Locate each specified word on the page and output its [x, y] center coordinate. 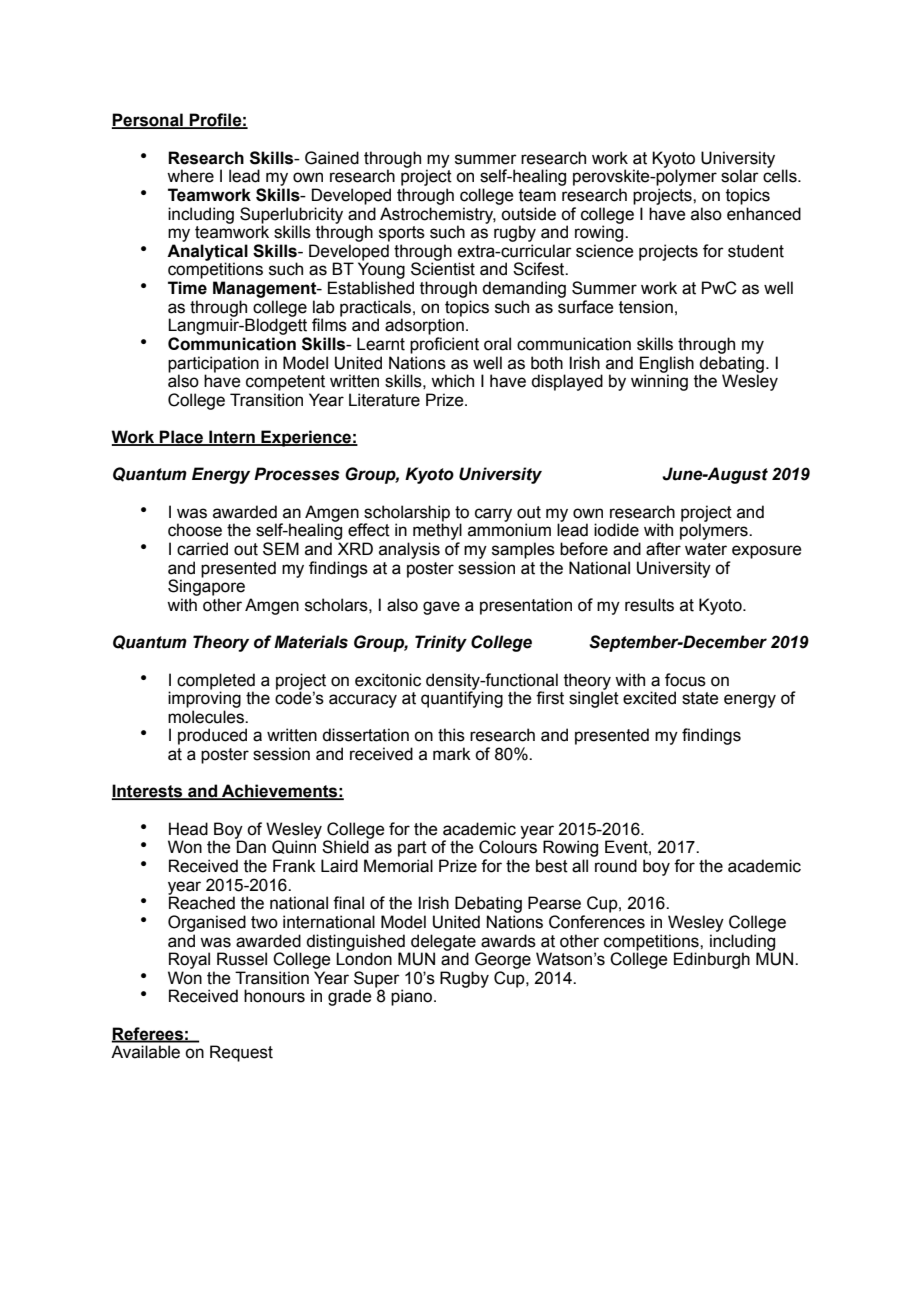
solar [740, 176]
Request [241, 1053]
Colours [508, 846]
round [616, 866]
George [503, 960]
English [667, 365]
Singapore [206, 586]
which [452, 381]
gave [441, 608]
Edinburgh [712, 960]
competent [285, 383]
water [706, 549]
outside [528, 214]
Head [188, 829]
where [190, 176]
